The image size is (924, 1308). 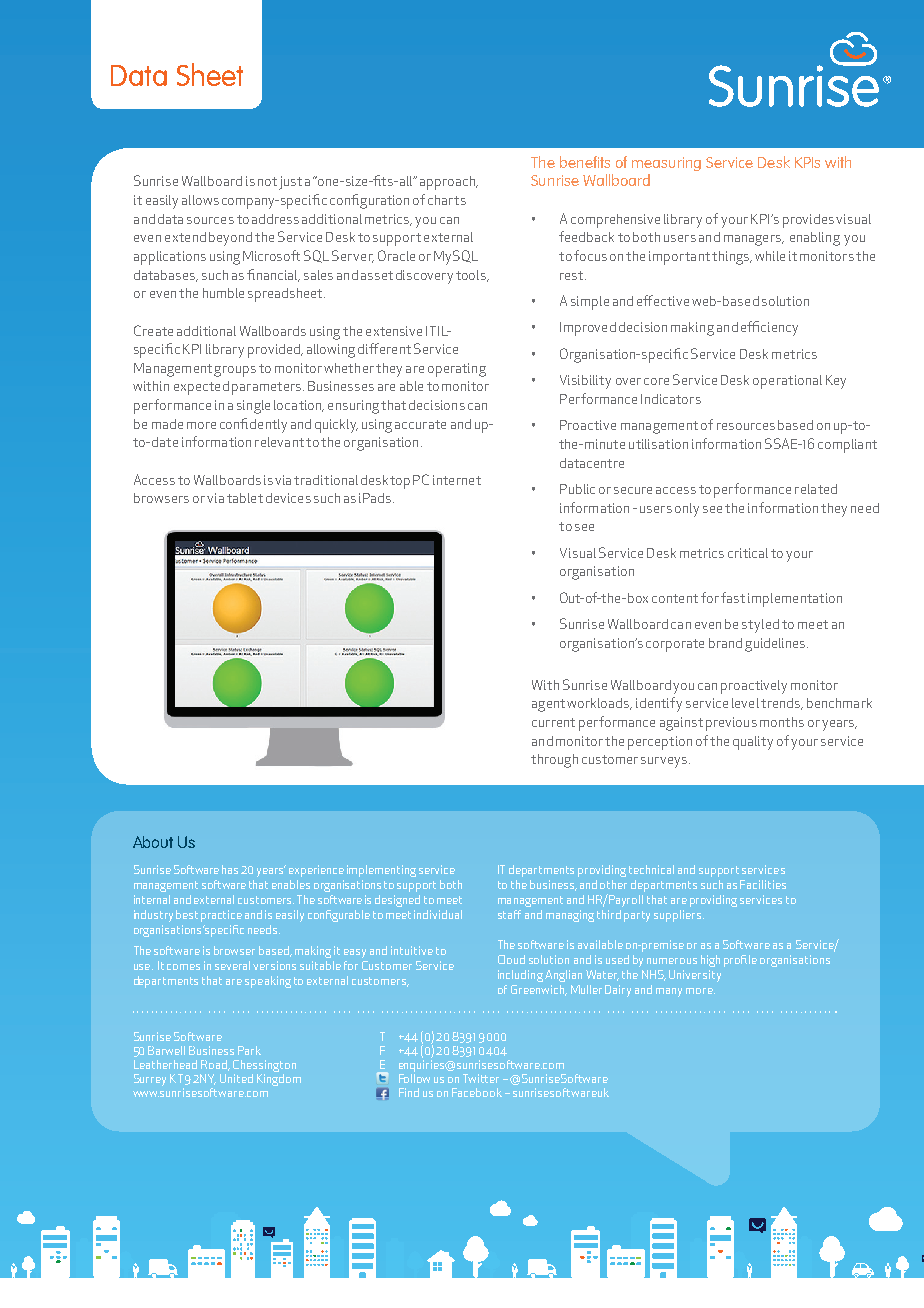 What do you see at coordinates (448, 183) in the page?
I see `approach` at bounding box center [448, 183].
